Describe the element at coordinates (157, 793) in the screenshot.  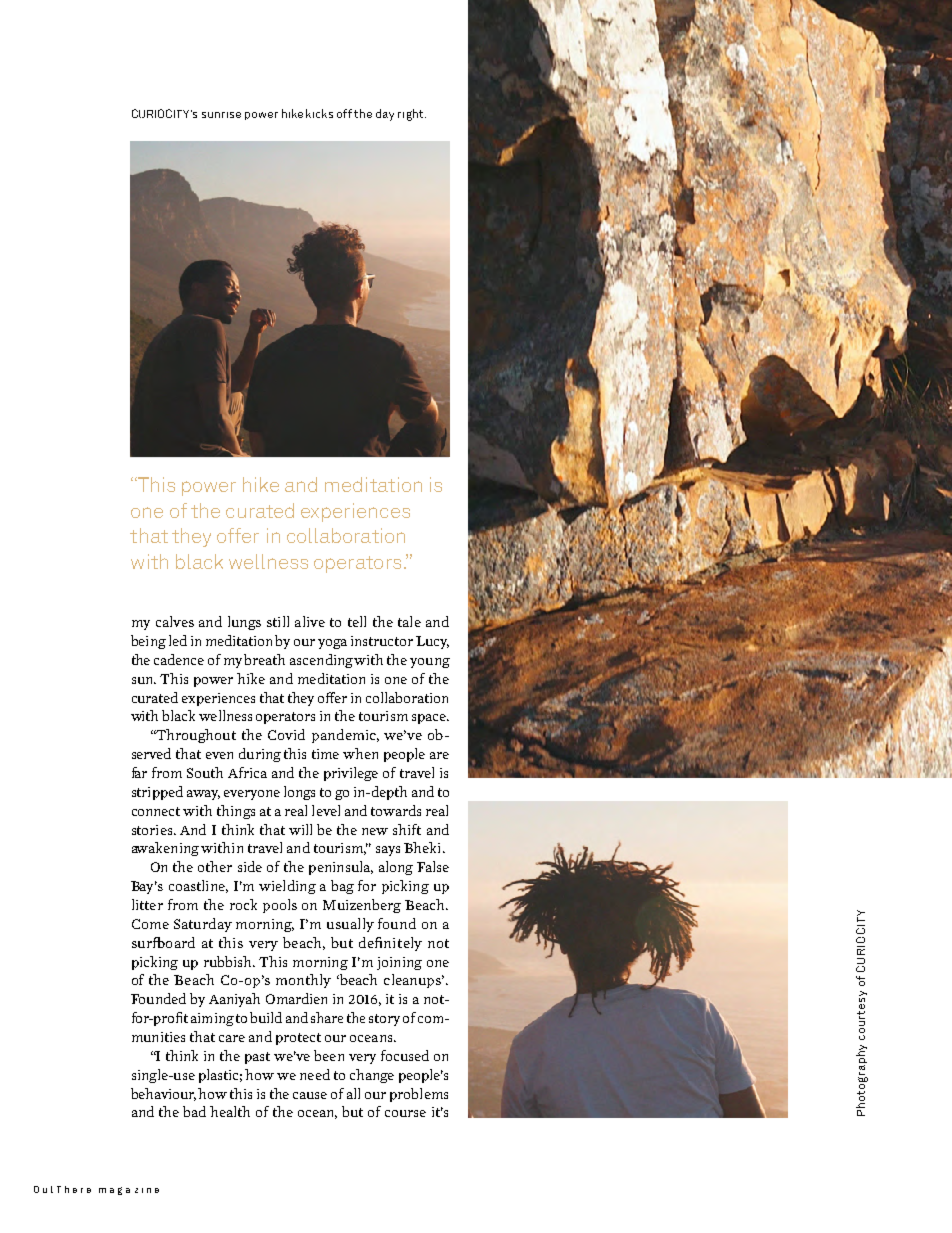
I see `stripped` at that location.
